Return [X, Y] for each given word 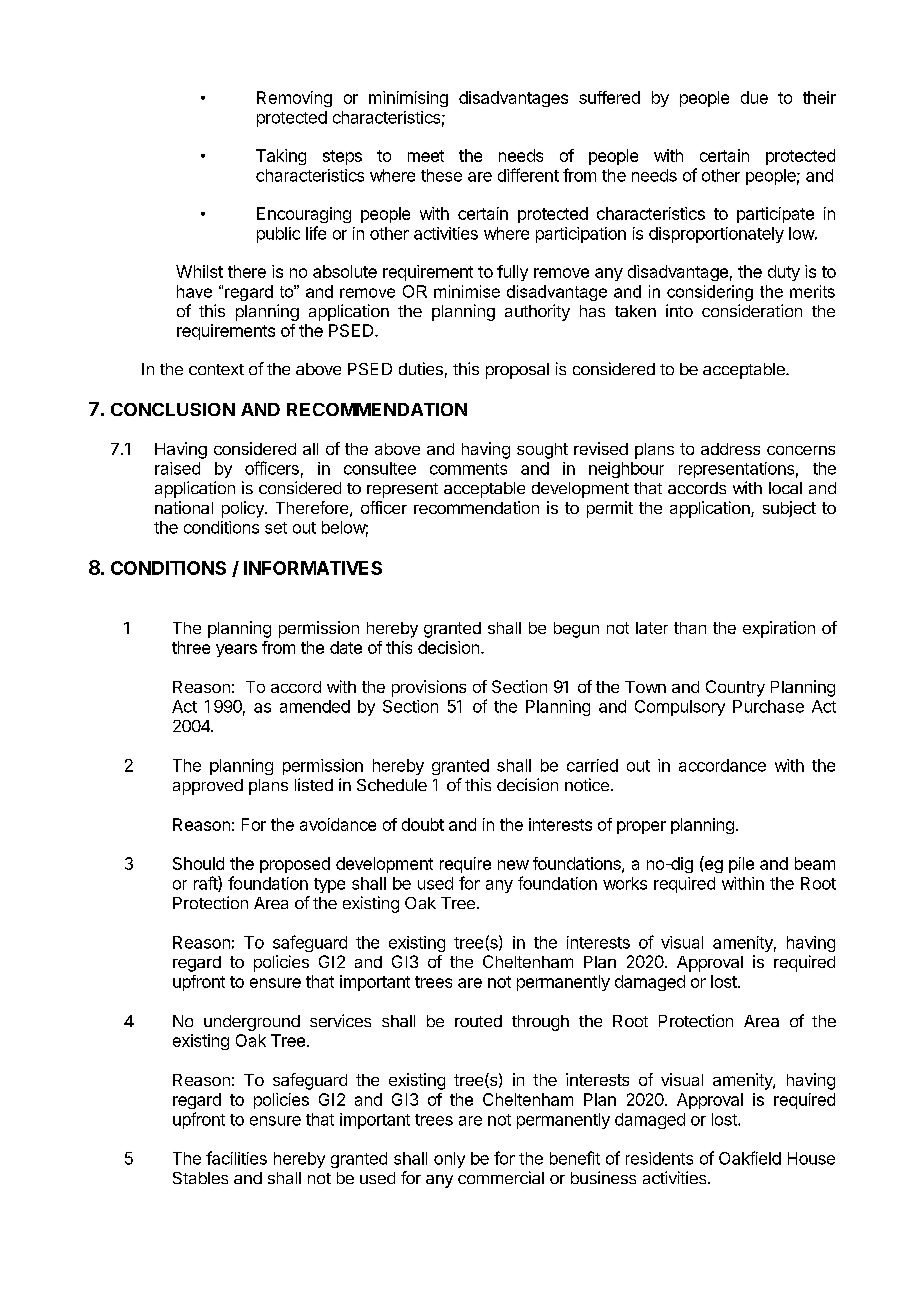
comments [468, 469]
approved [208, 787]
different [528, 175]
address [730, 449]
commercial [501, 1177]
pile [741, 865]
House [811, 1158]
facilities [236, 1158]
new [513, 865]
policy [244, 509]
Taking [281, 157]
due [754, 97]
